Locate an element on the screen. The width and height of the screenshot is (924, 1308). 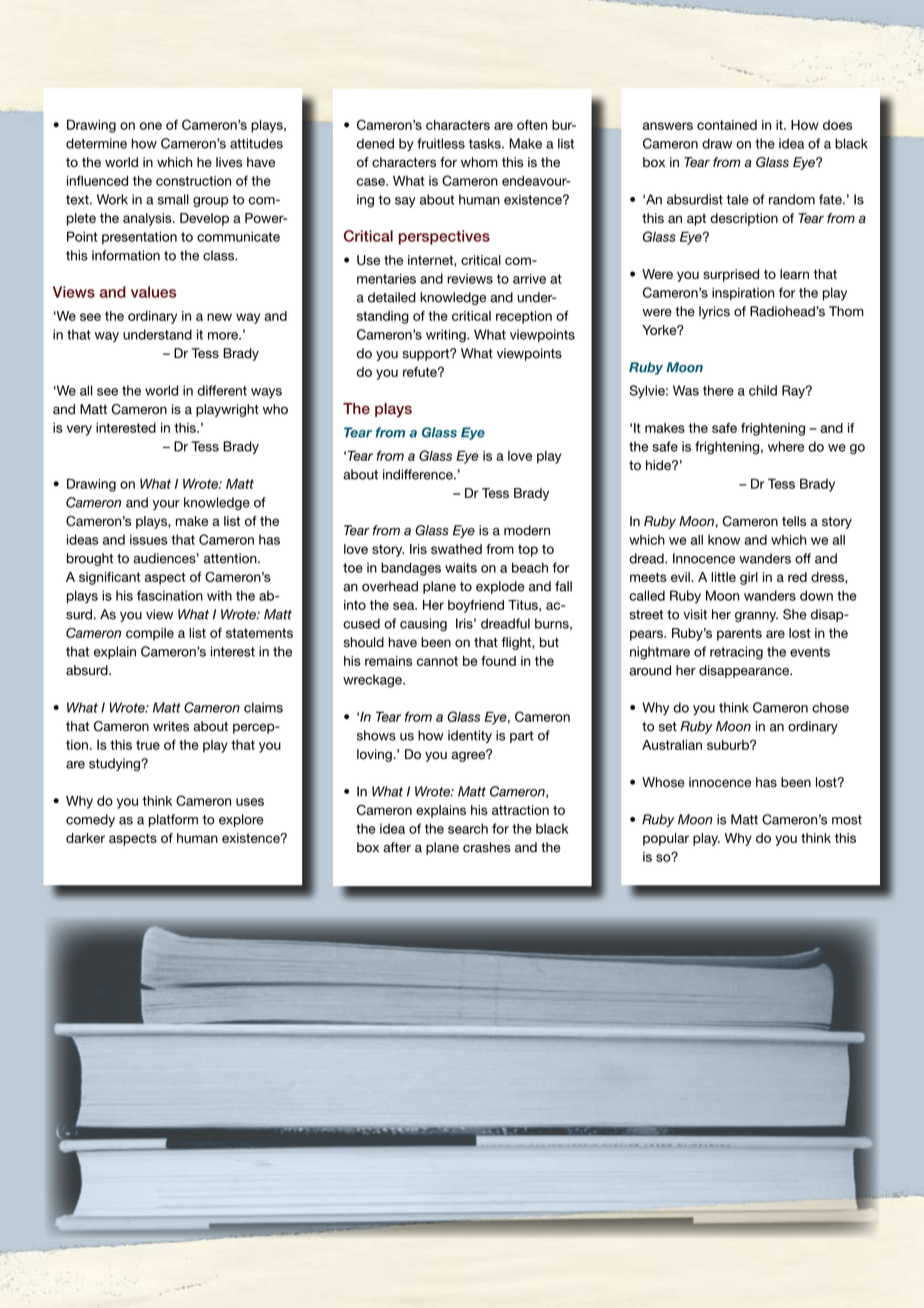
platform is located at coordinates (173, 820).
